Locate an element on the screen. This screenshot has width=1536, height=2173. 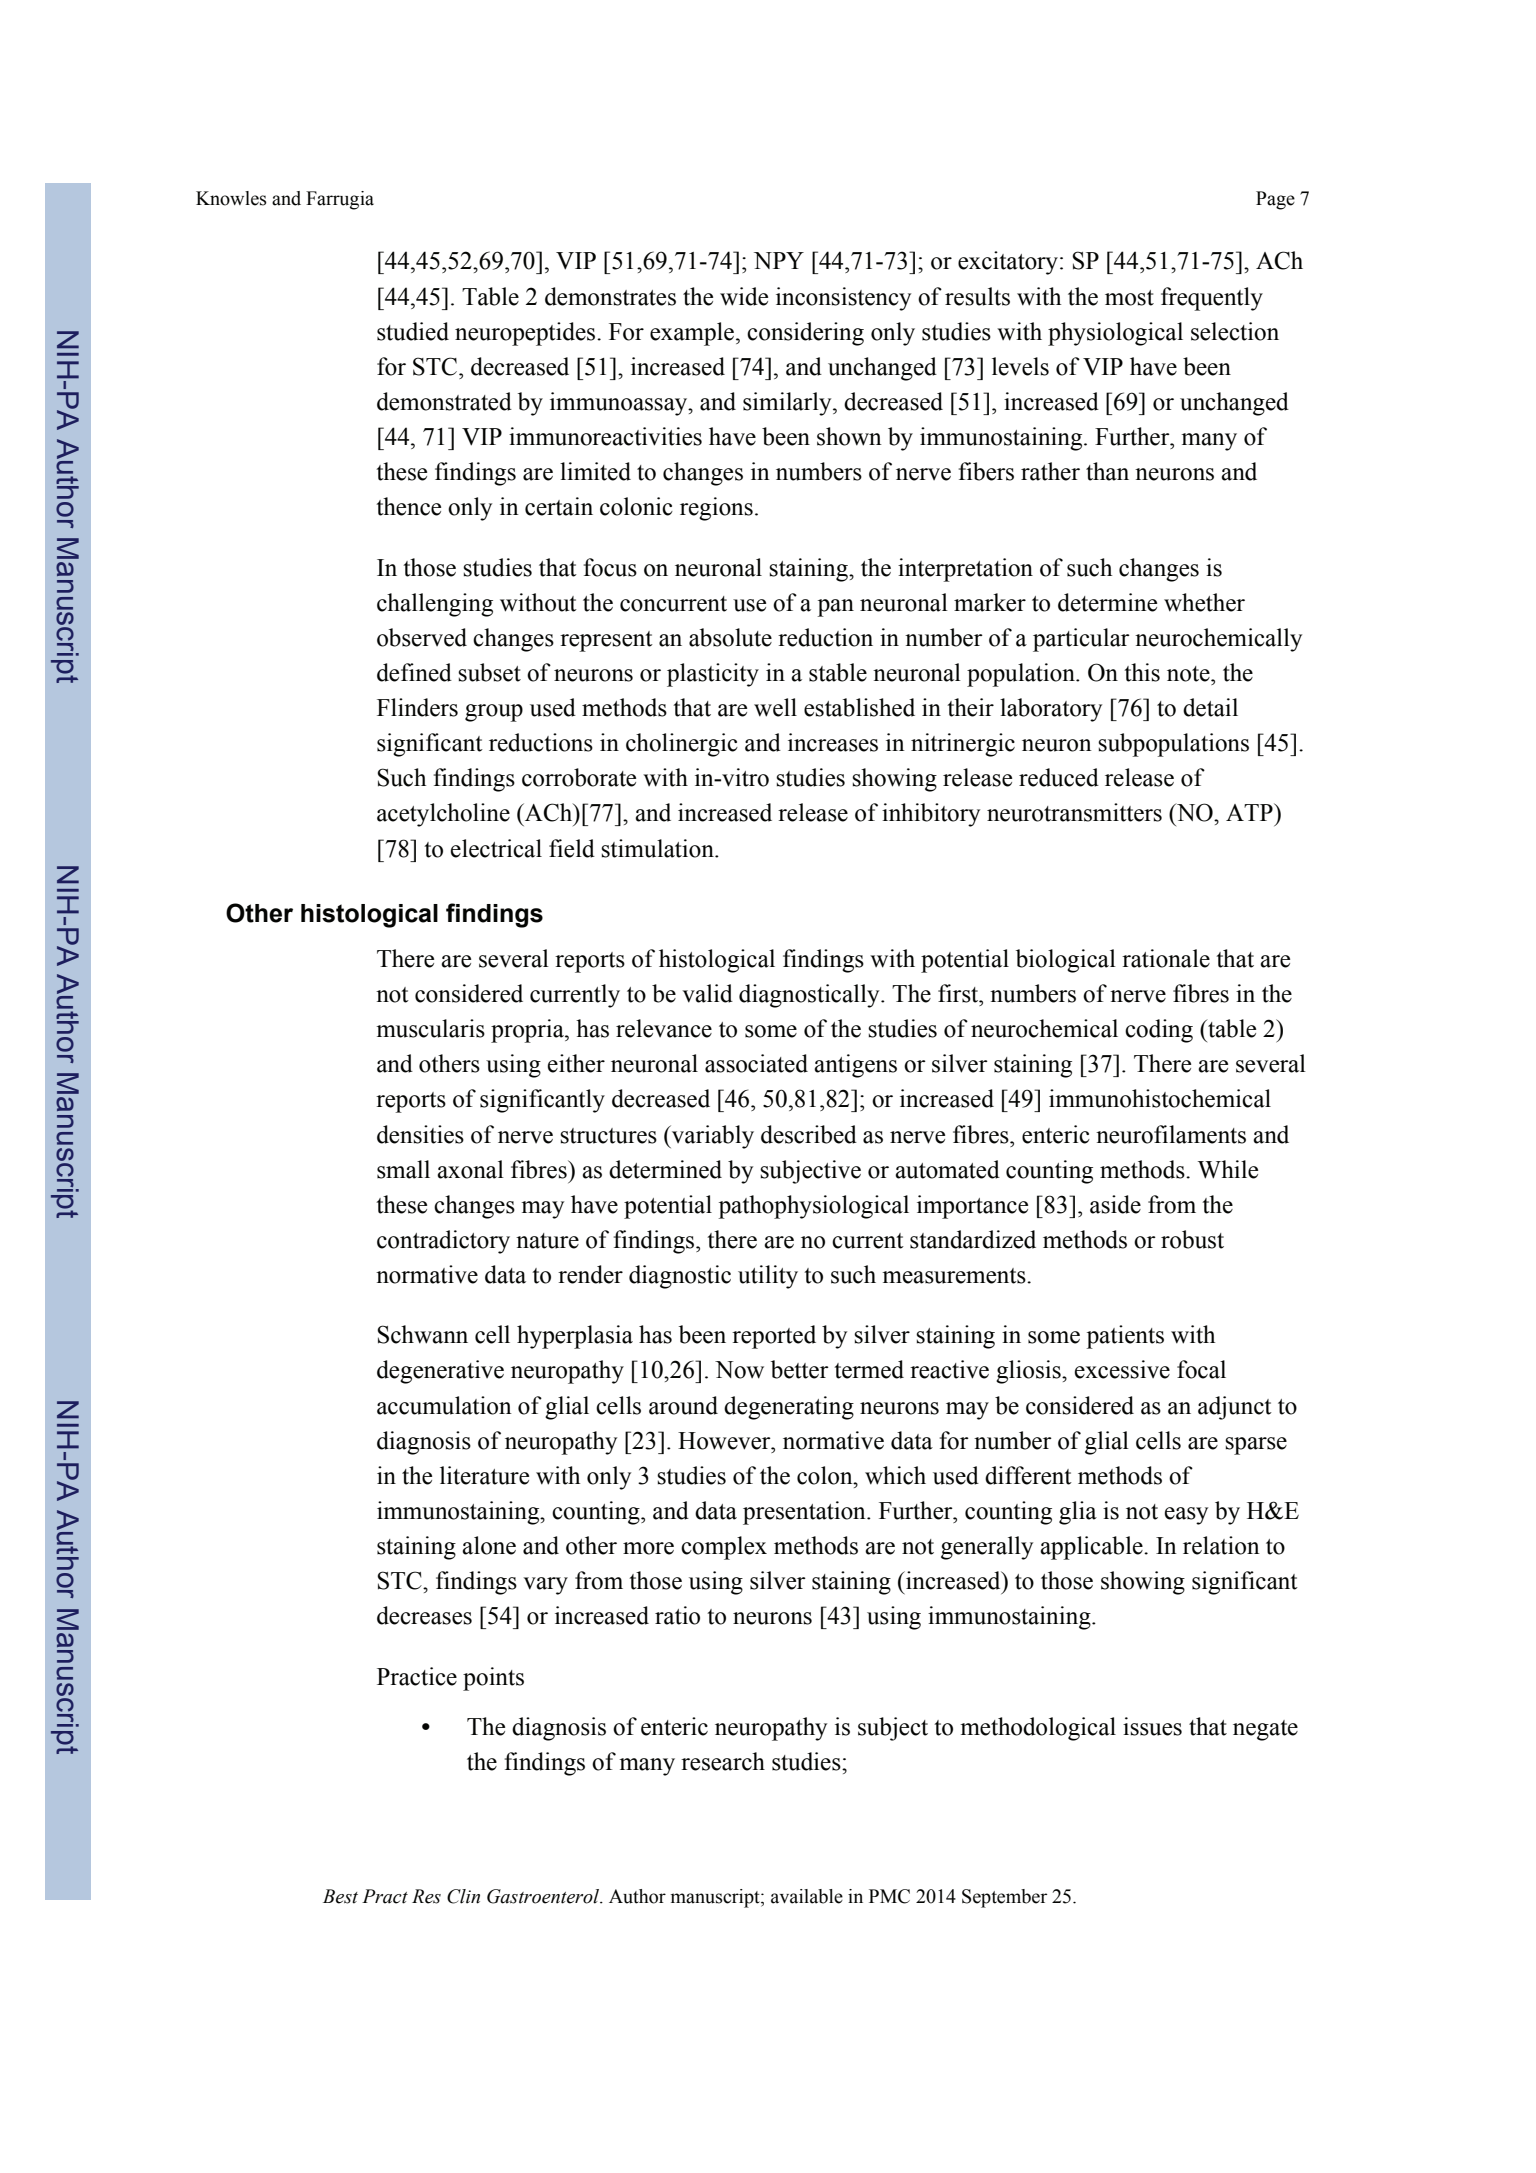
cholinergic is located at coordinates (682, 745).
